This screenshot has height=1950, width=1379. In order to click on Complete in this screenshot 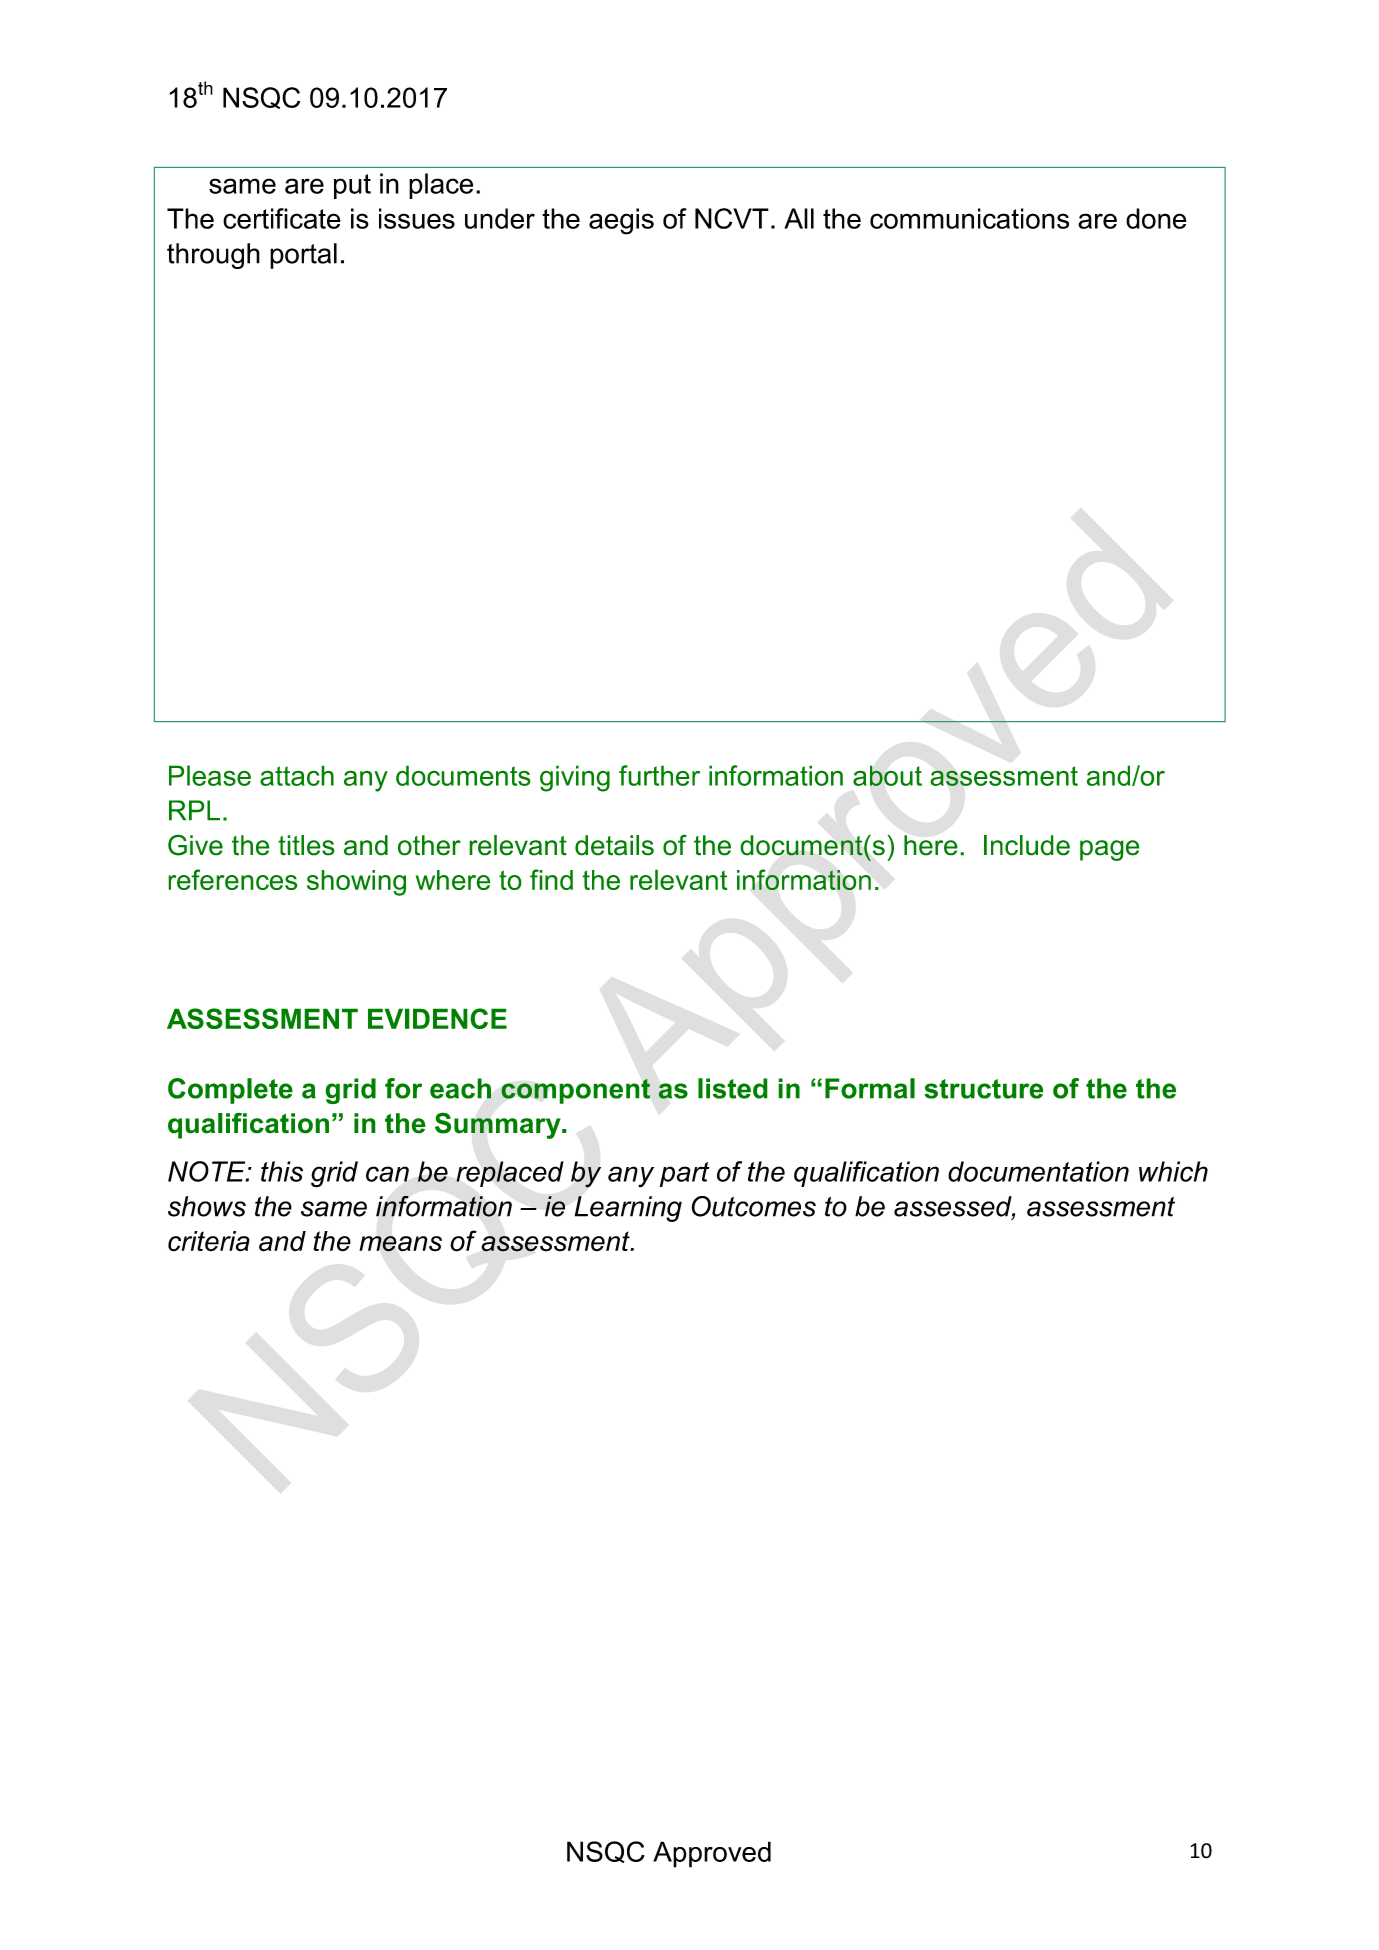, I will do `click(230, 1091)`.
